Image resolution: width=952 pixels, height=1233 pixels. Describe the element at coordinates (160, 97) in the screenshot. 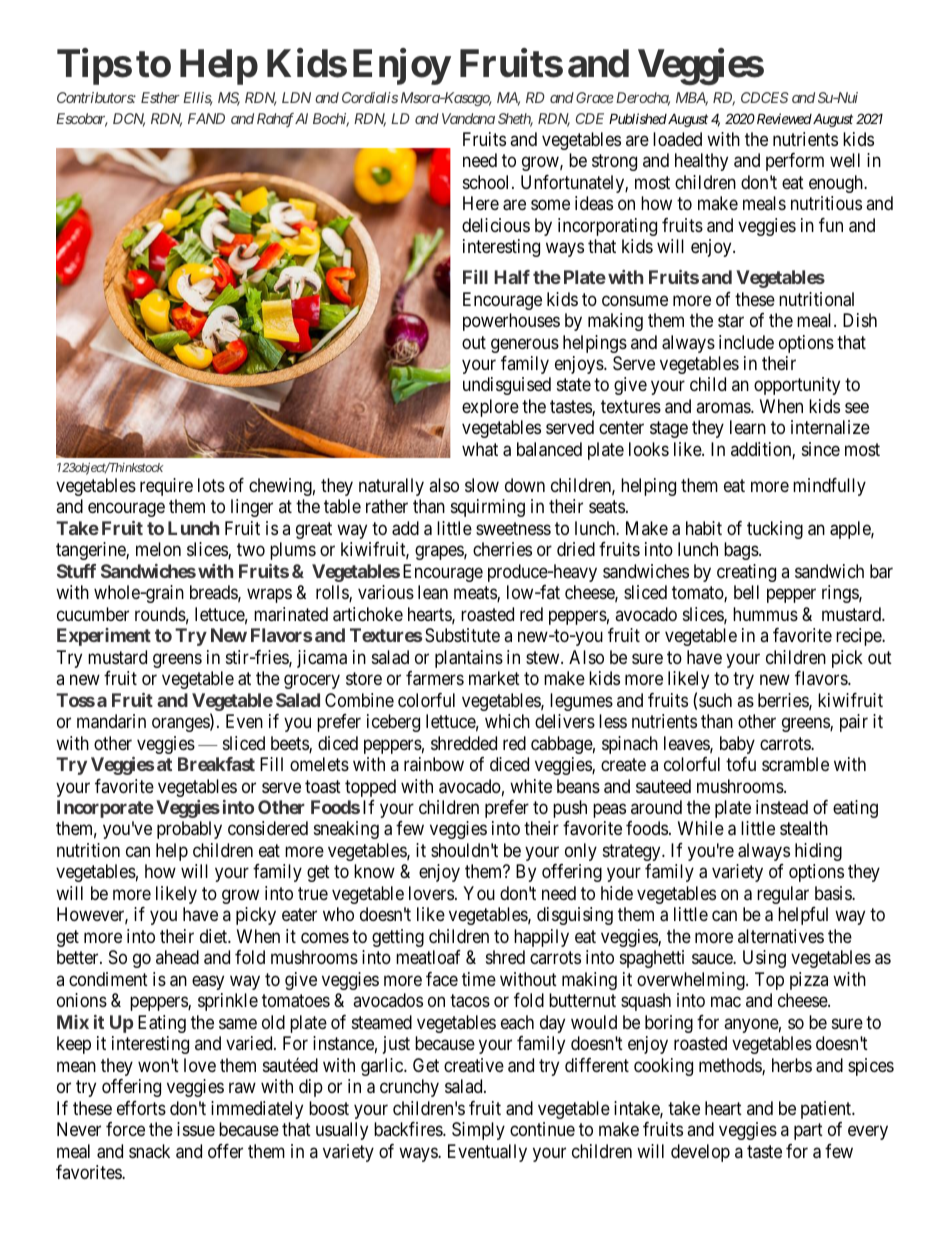

I see `Esther` at that location.
